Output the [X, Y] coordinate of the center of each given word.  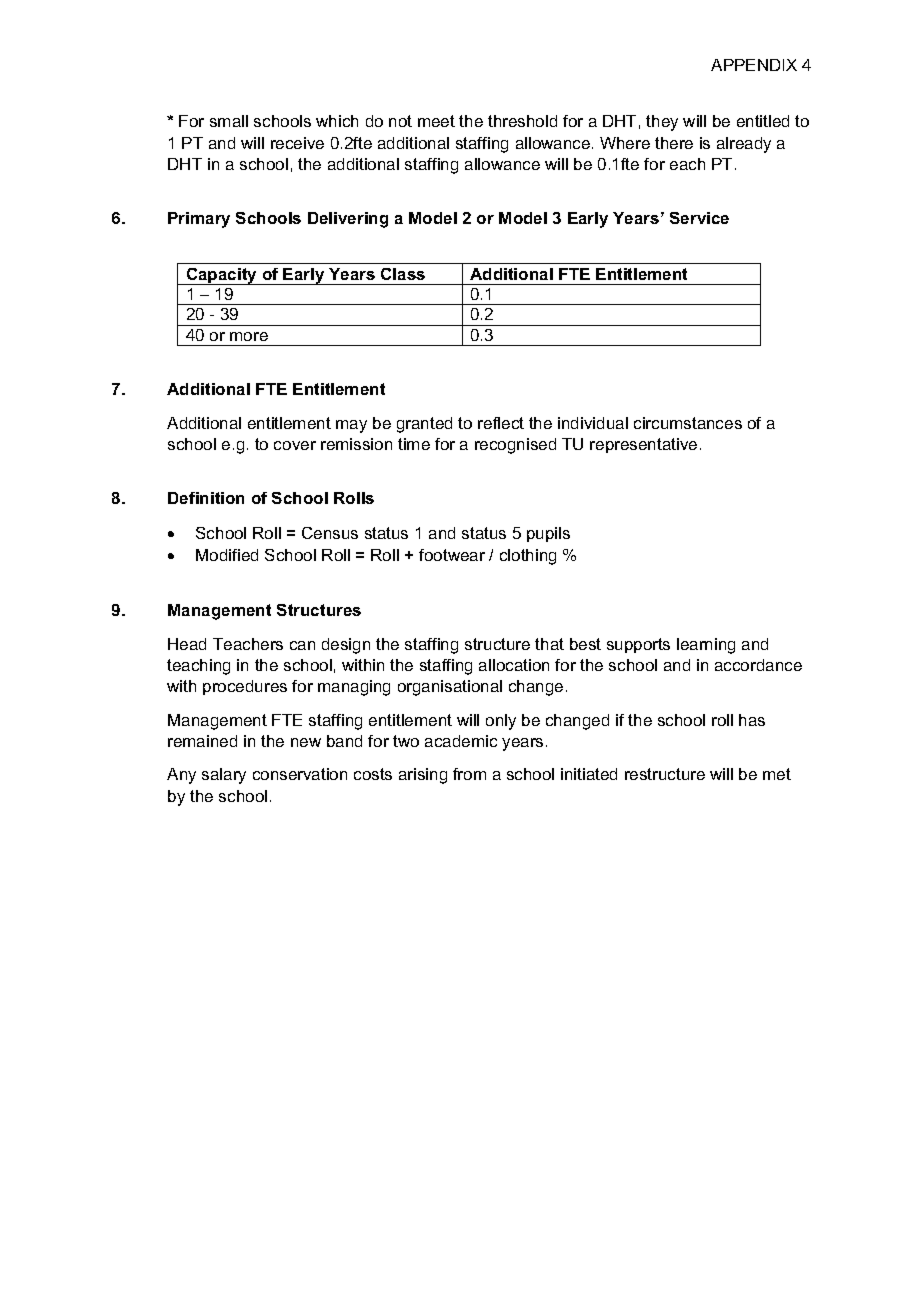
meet [436, 121]
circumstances [688, 423]
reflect [501, 423]
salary [224, 776]
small [229, 121]
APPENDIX [754, 65]
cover [295, 445]
